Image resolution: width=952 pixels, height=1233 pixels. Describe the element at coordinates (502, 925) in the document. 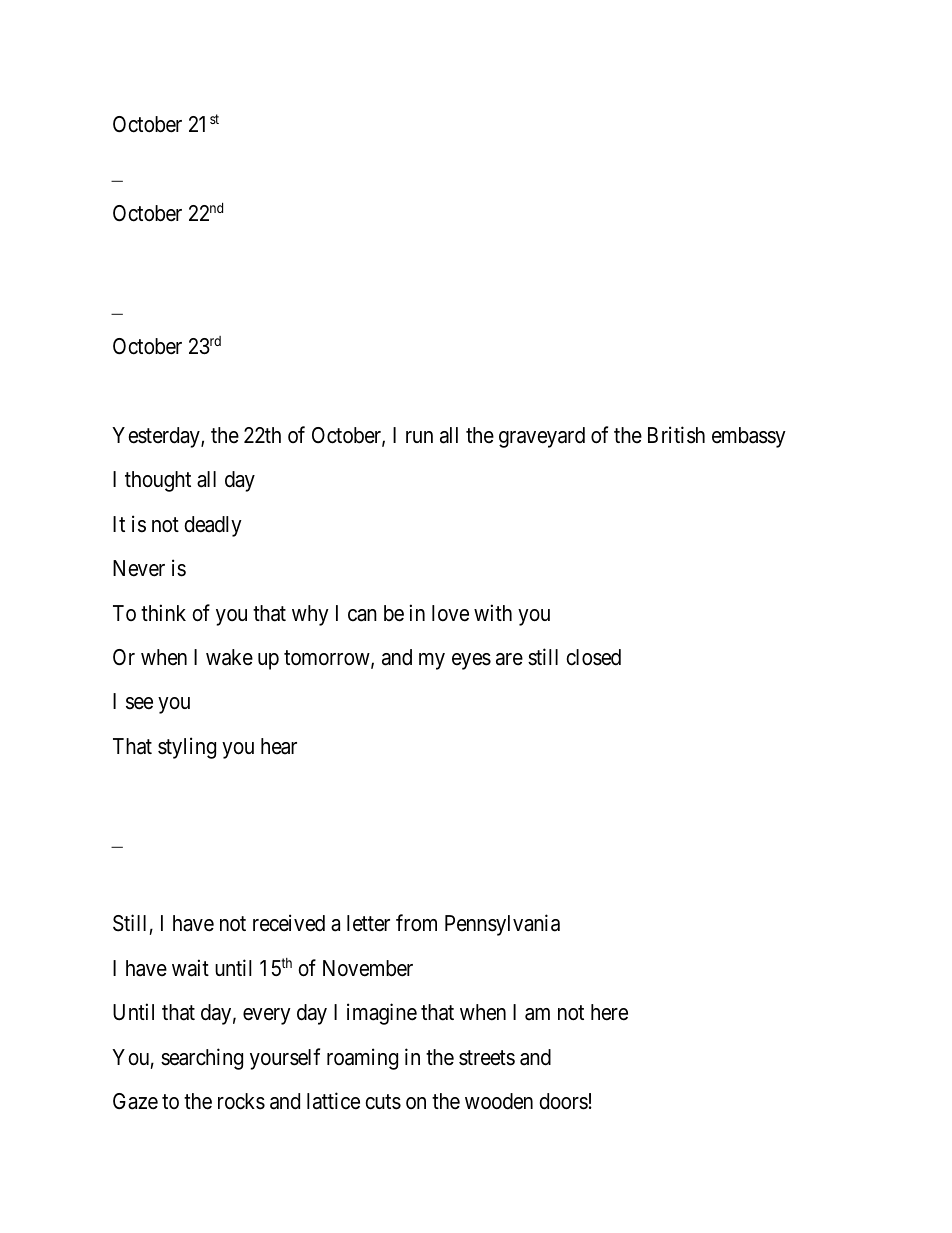

I see `Pennsylvania` at that location.
